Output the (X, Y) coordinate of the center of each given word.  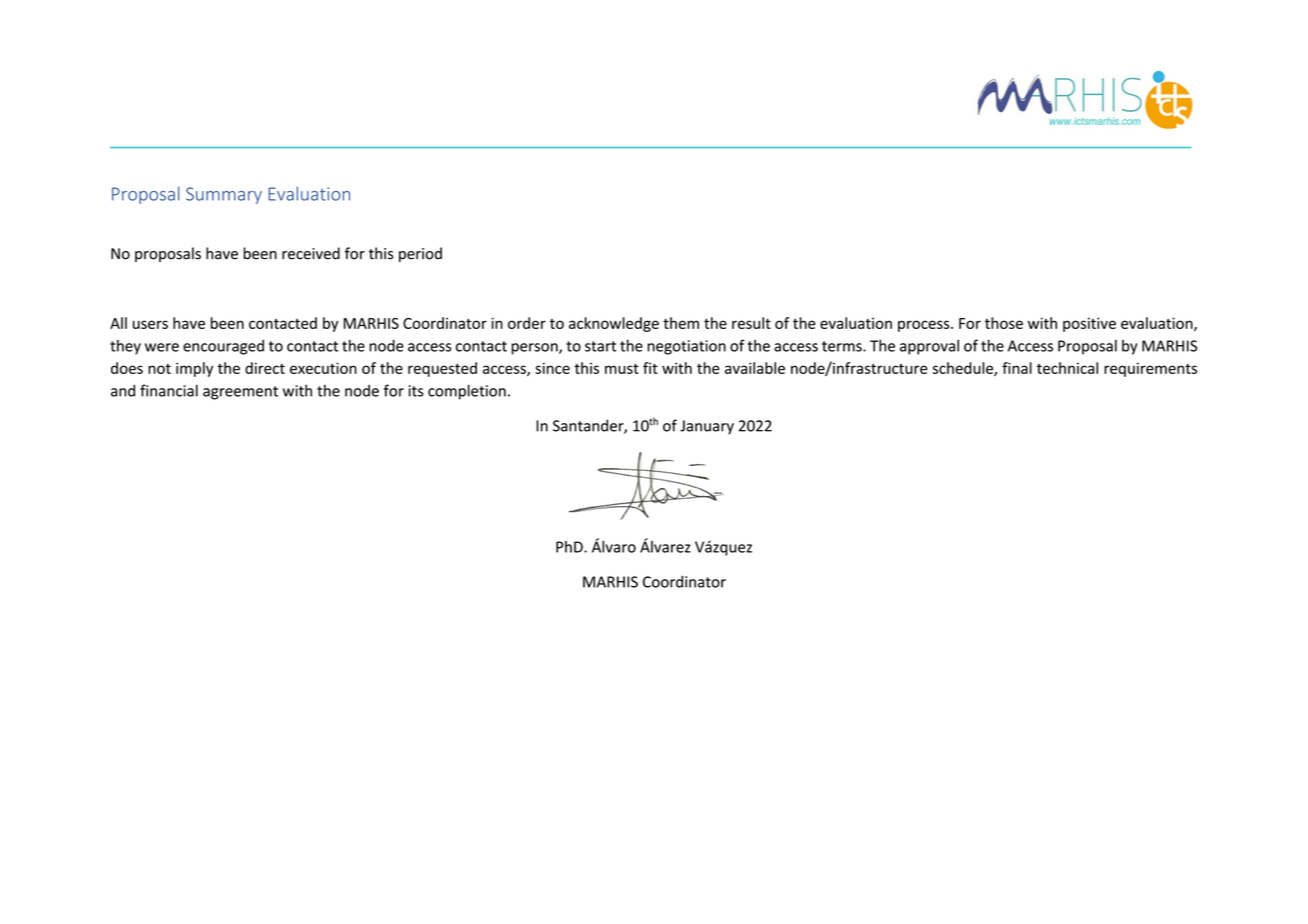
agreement (240, 393)
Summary (224, 195)
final (1017, 368)
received (311, 253)
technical (1067, 368)
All (118, 323)
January (707, 427)
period (420, 254)
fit (650, 368)
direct (265, 368)
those (1004, 323)
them (681, 323)
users (150, 324)
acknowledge (614, 324)
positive (1089, 324)
